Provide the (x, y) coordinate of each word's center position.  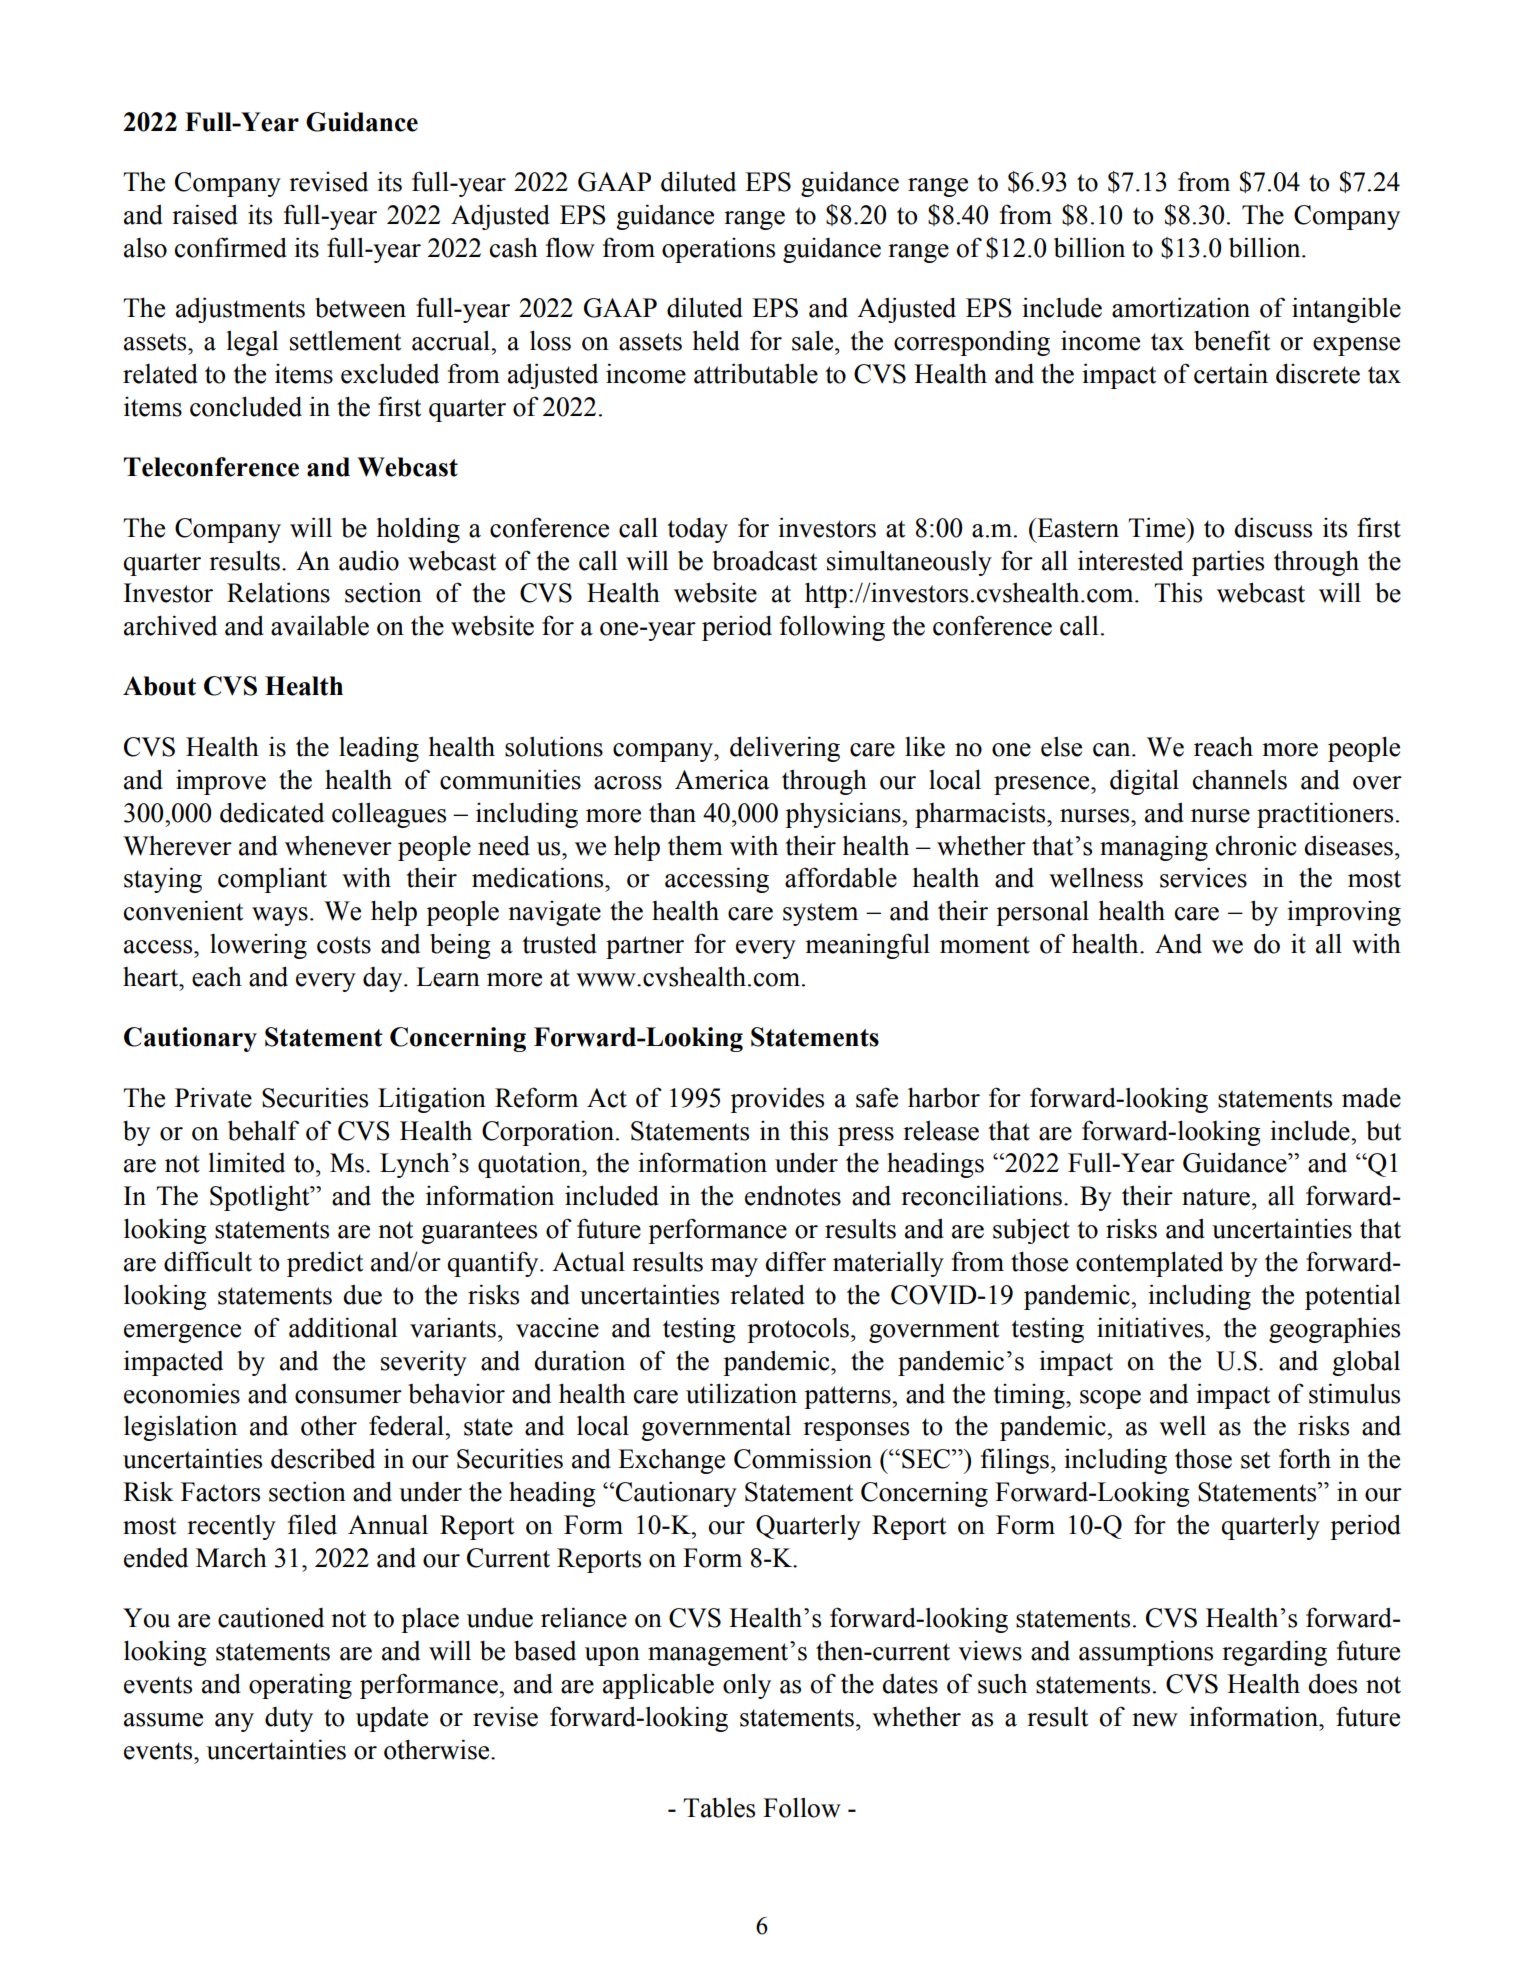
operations (718, 250)
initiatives (1151, 1327)
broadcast (764, 560)
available (320, 625)
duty (289, 1719)
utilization (741, 1393)
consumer (348, 1397)
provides (777, 1100)
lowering (258, 946)
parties (1228, 563)
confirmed (231, 247)
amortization (1181, 307)
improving (1344, 913)
